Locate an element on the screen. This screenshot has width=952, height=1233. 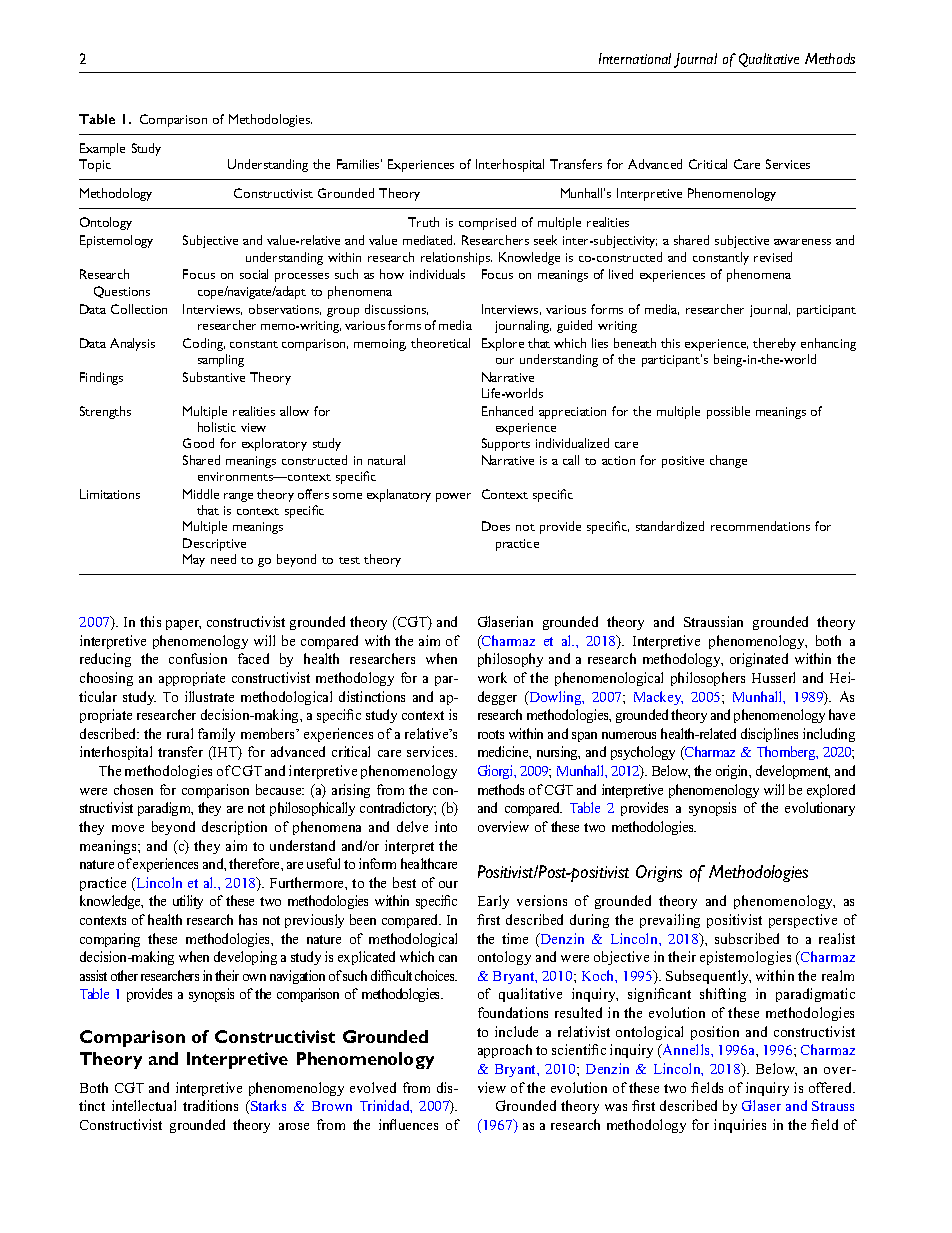
awareness is located at coordinates (802, 242).
